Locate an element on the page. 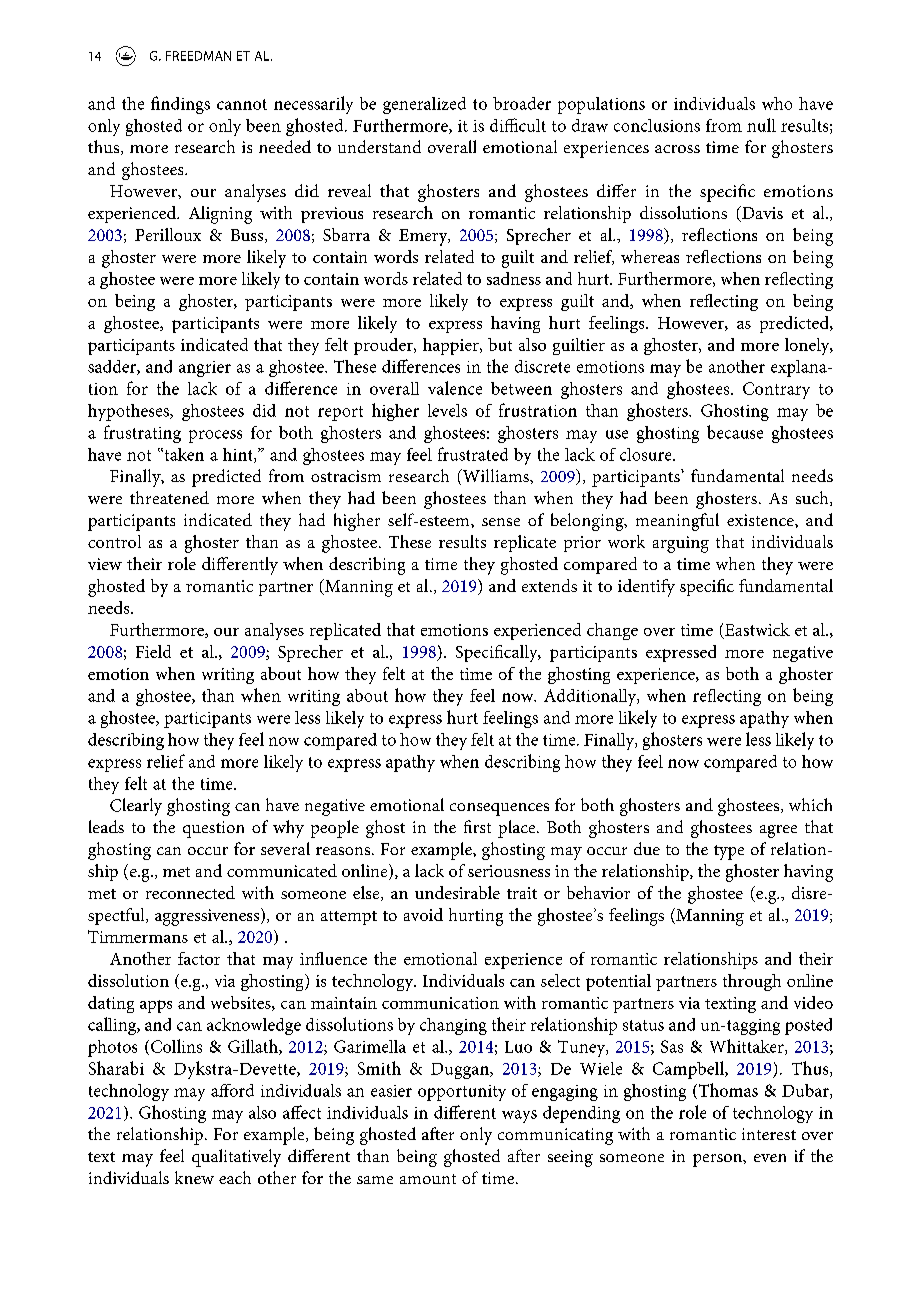 This document has height=1316, width=921. identify is located at coordinates (646, 588).
